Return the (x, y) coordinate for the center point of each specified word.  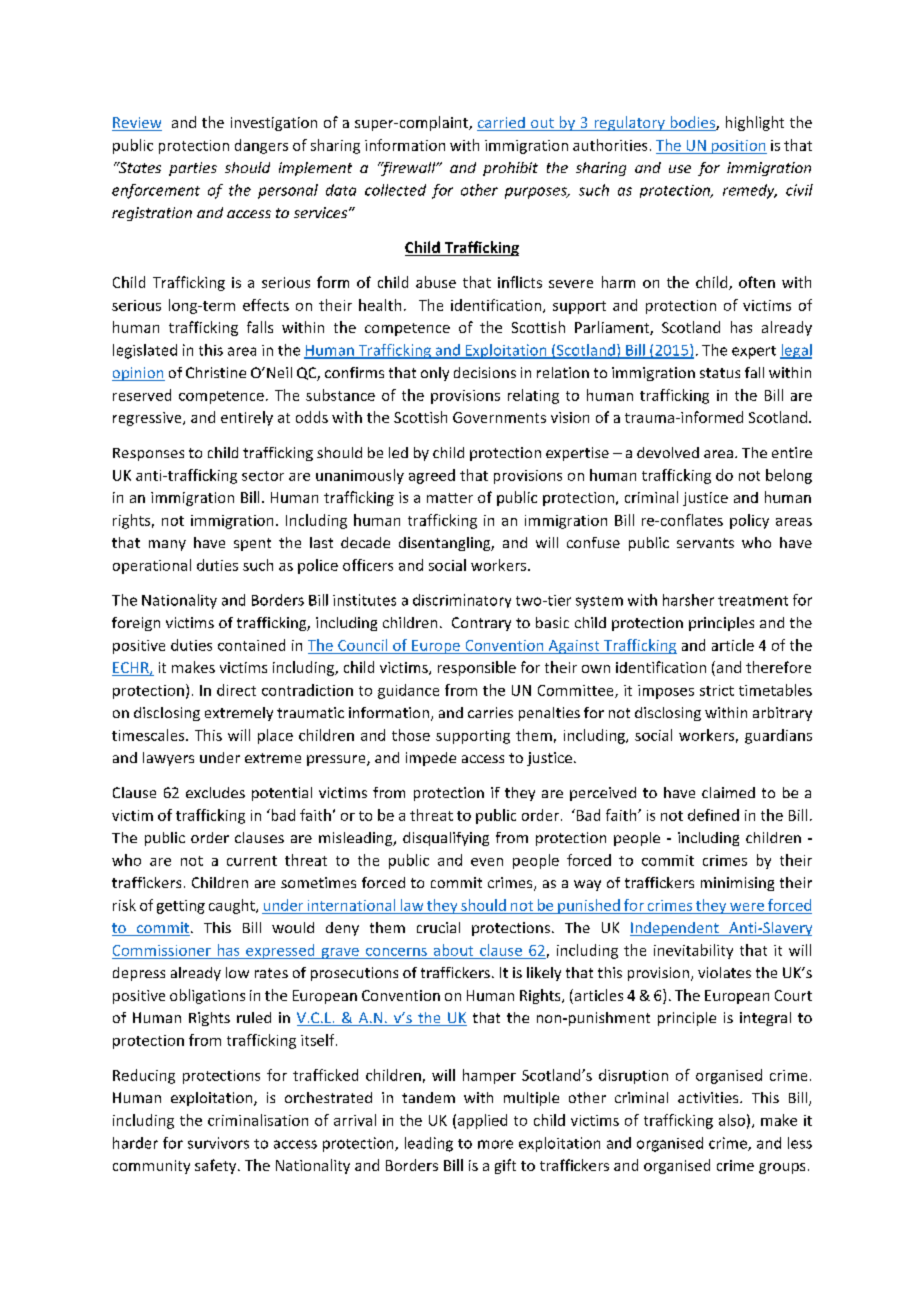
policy (749, 521)
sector (263, 476)
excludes (215, 792)
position (738, 147)
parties (193, 169)
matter (450, 498)
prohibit (510, 169)
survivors (218, 1143)
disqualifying (446, 839)
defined (713, 815)
